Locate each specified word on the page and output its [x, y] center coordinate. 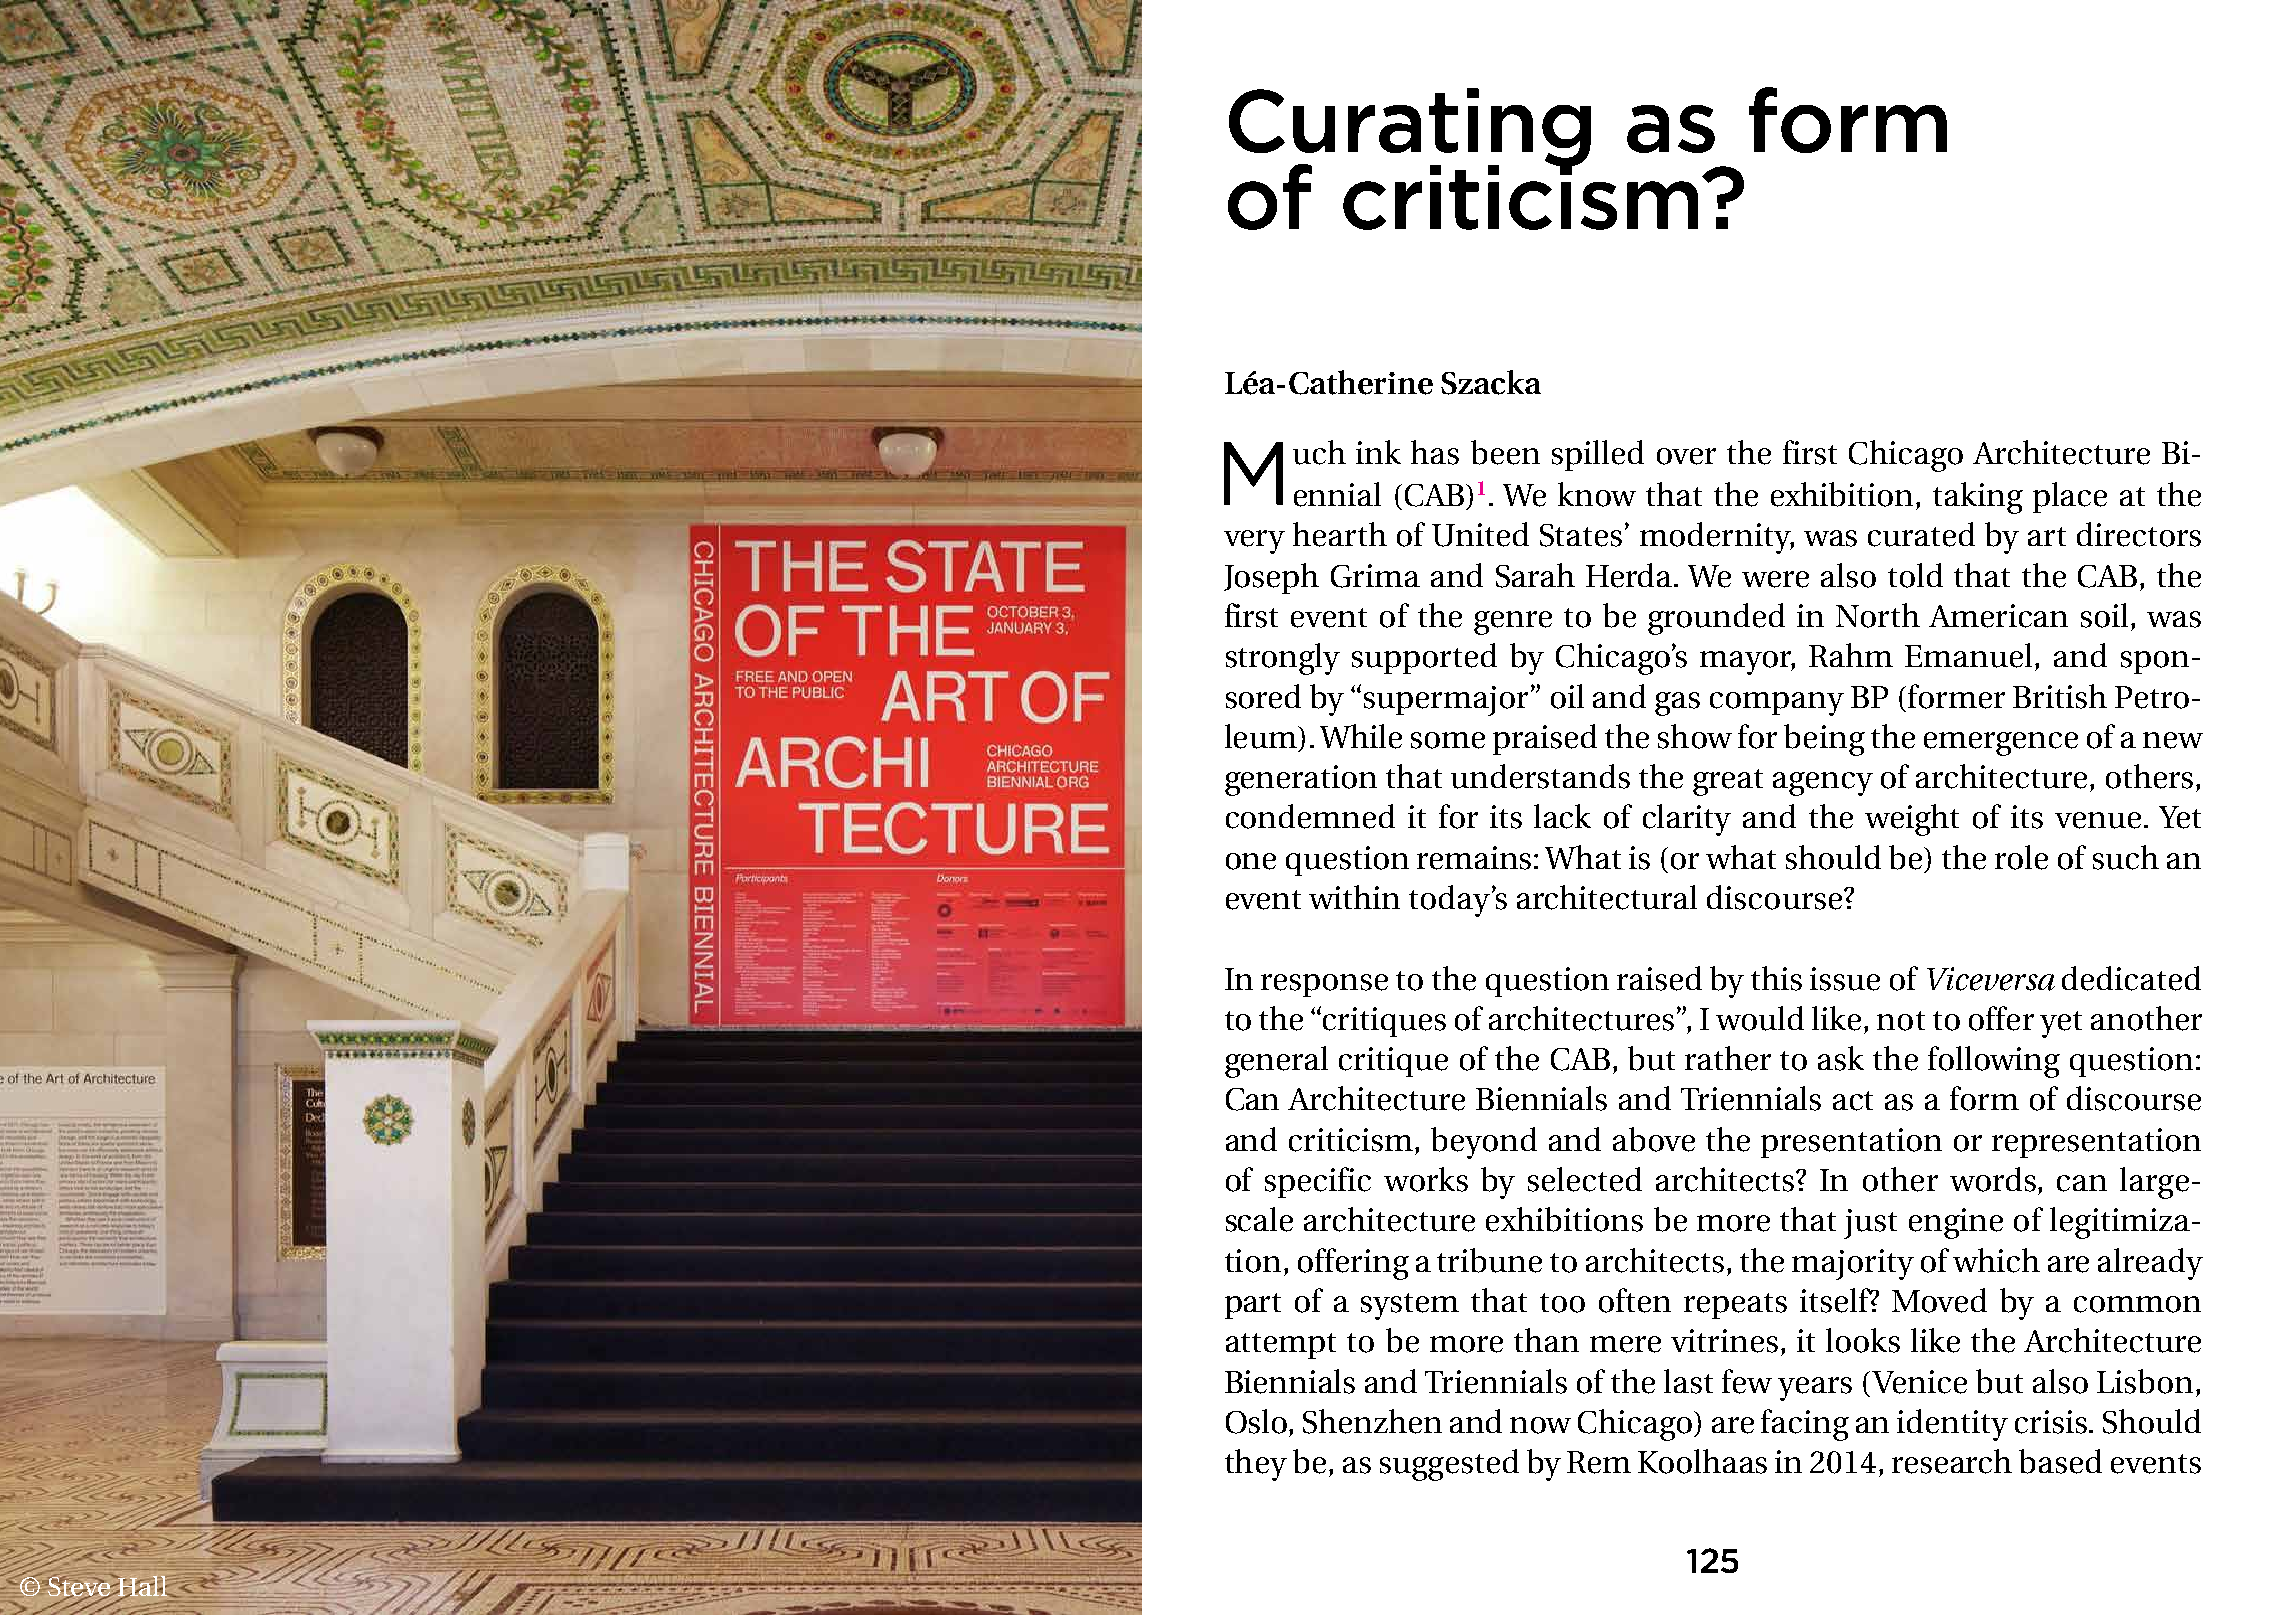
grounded [1716, 619]
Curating [1410, 128]
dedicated [2131, 978]
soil [2104, 615]
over [1686, 456]
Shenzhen [1372, 1421]
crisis [2051, 1422]
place [2070, 497]
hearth [1340, 534]
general [1276, 1062]
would [1760, 1018]
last [1688, 1381]
